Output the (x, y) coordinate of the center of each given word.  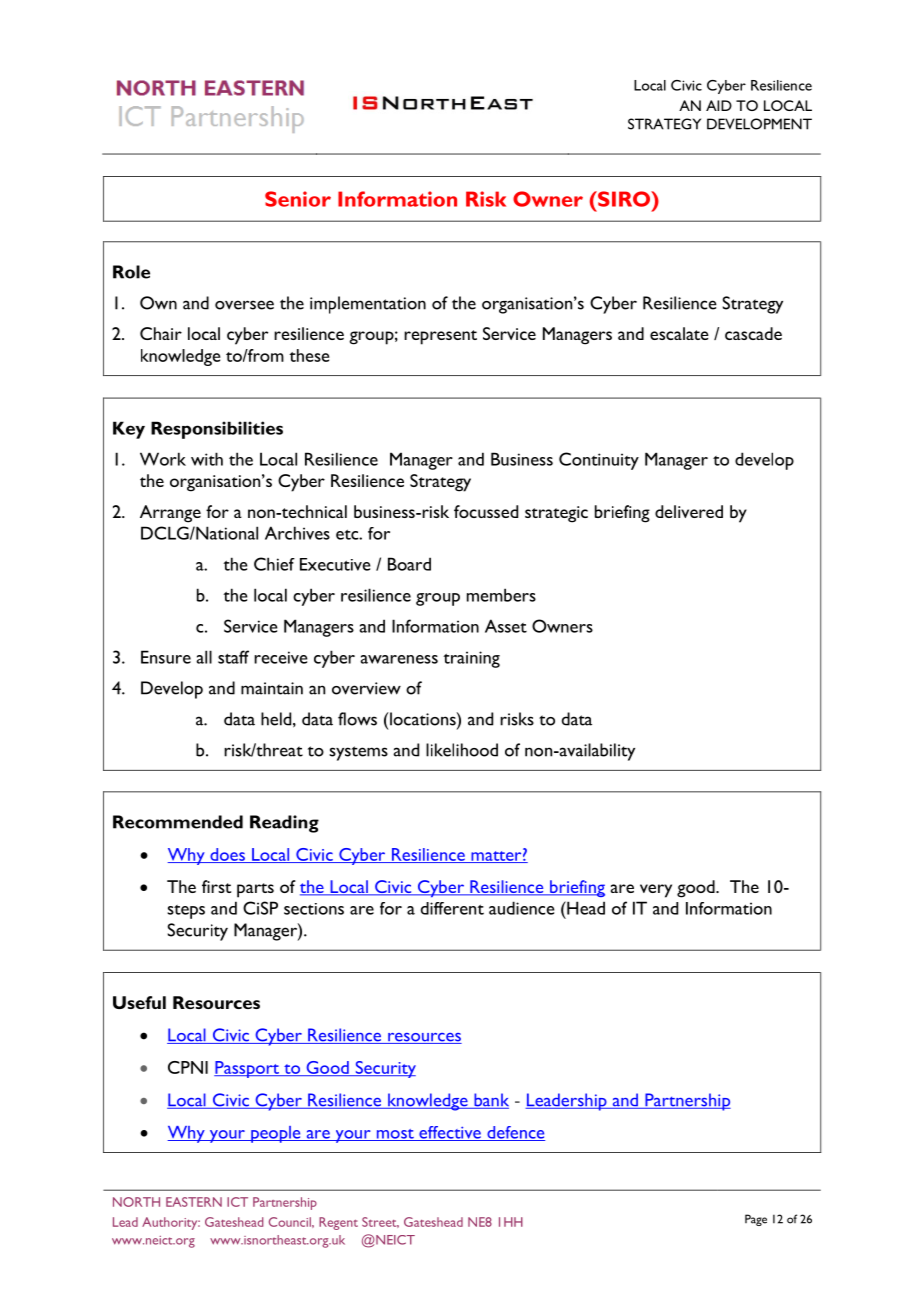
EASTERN (194, 1202)
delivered (689, 511)
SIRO (624, 199)
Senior (298, 199)
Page (756, 1220)
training (471, 659)
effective (450, 1133)
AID (719, 105)
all (204, 657)
